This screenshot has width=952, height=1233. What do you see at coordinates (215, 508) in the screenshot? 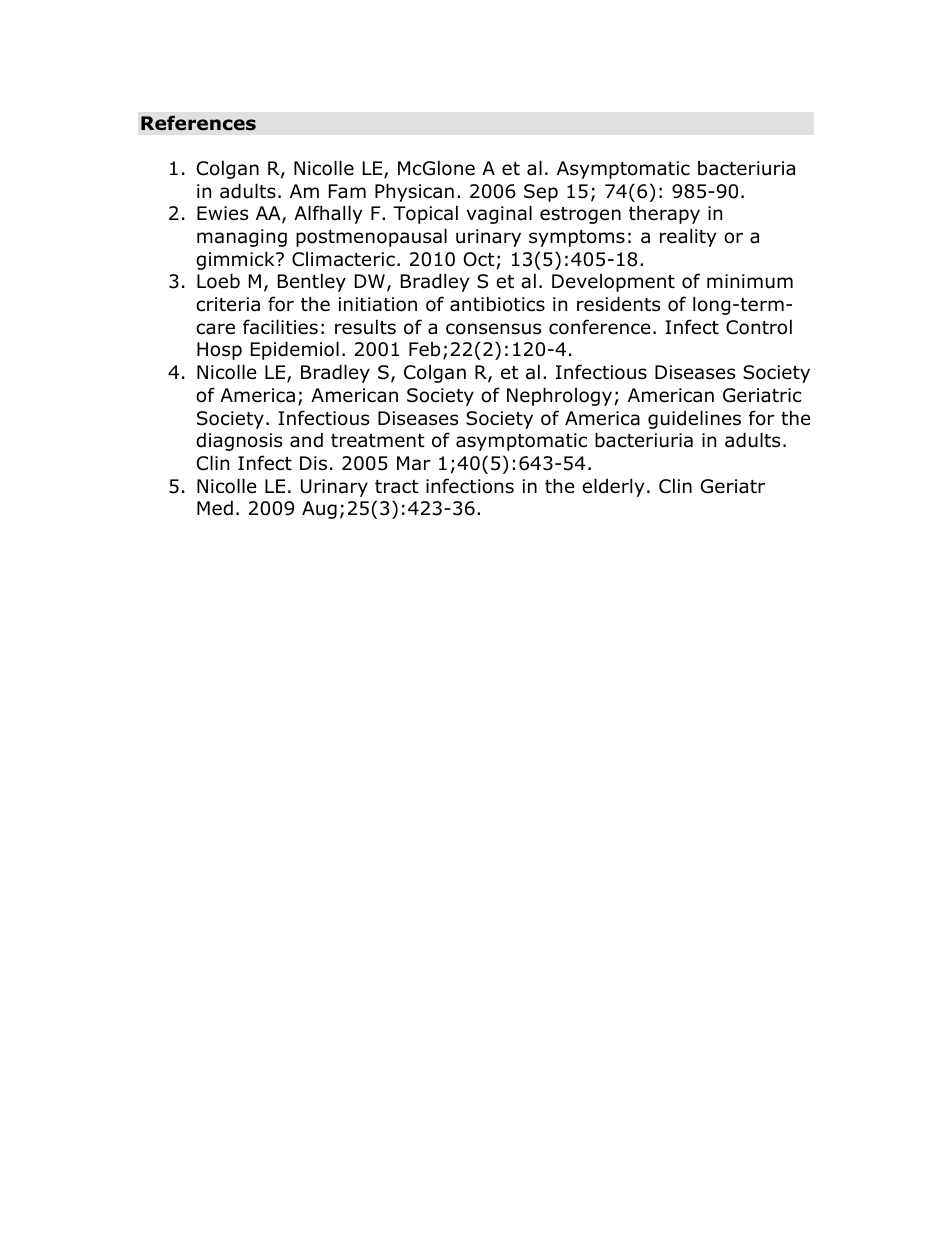
I see `Med` at bounding box center [215, 508].
